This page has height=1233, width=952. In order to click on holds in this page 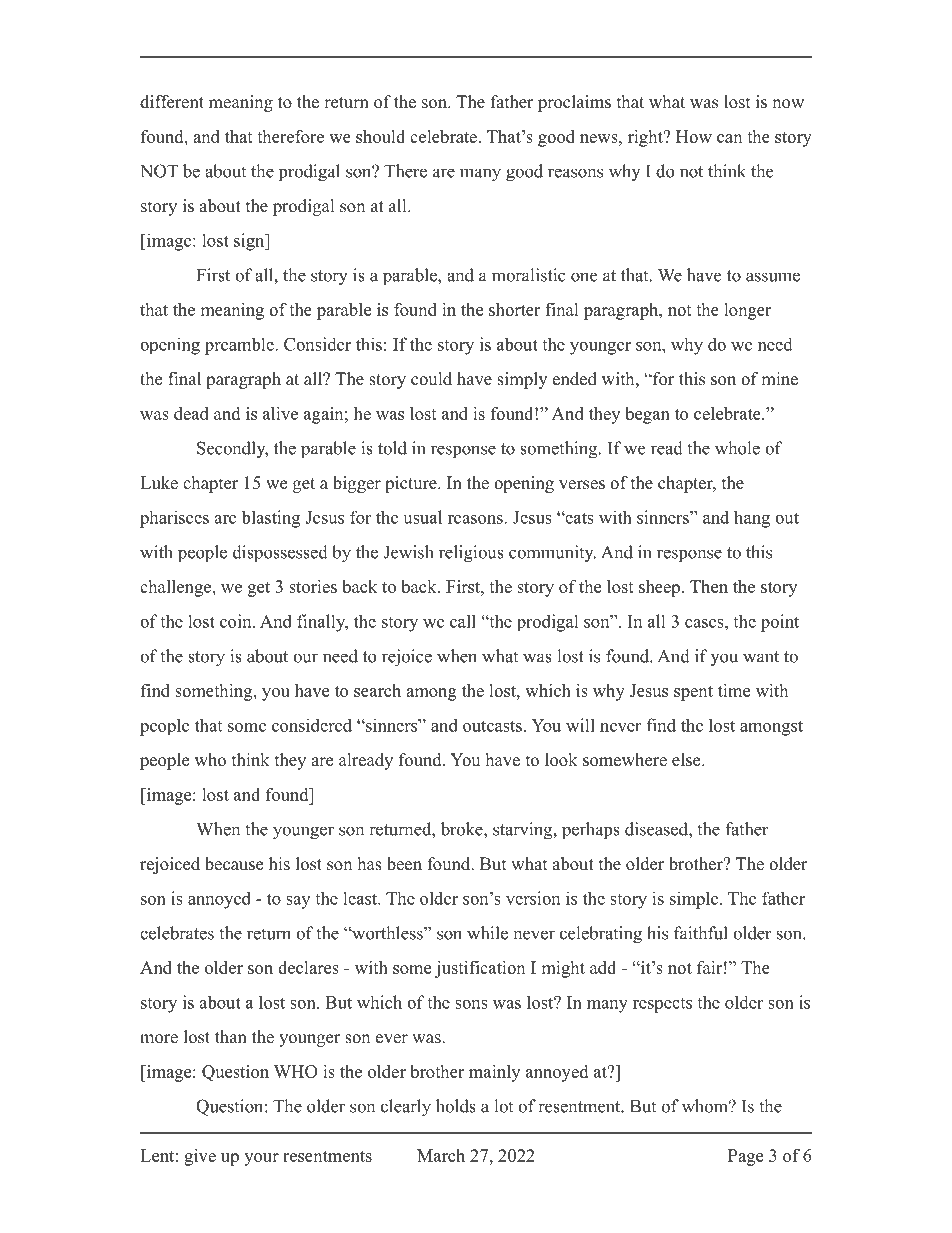, I will do `click(456, 1106)`.
